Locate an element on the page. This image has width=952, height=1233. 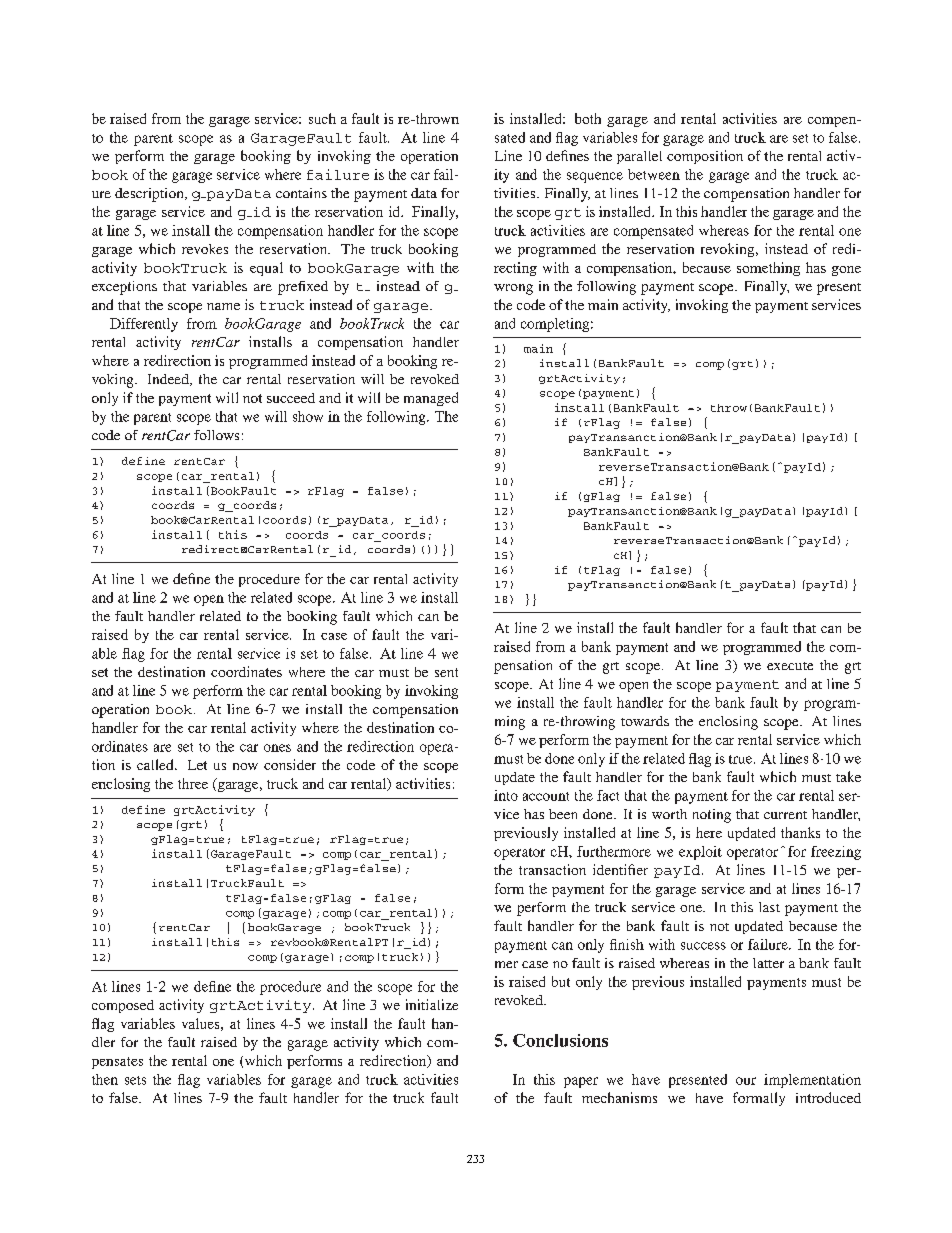
current is located at coordinates (785, 815).
